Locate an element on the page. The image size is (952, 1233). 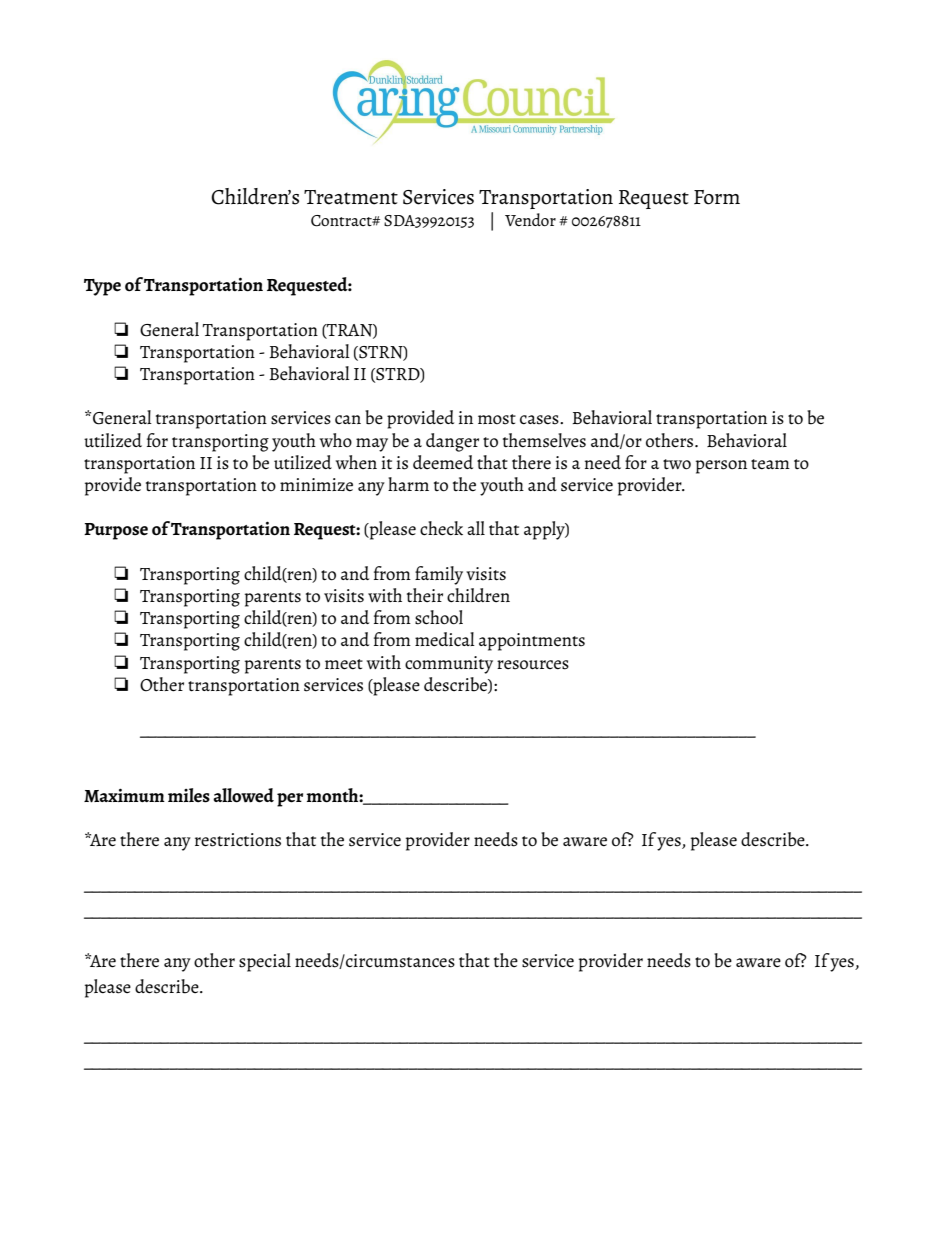
special is located at coordinates (265, 962).
